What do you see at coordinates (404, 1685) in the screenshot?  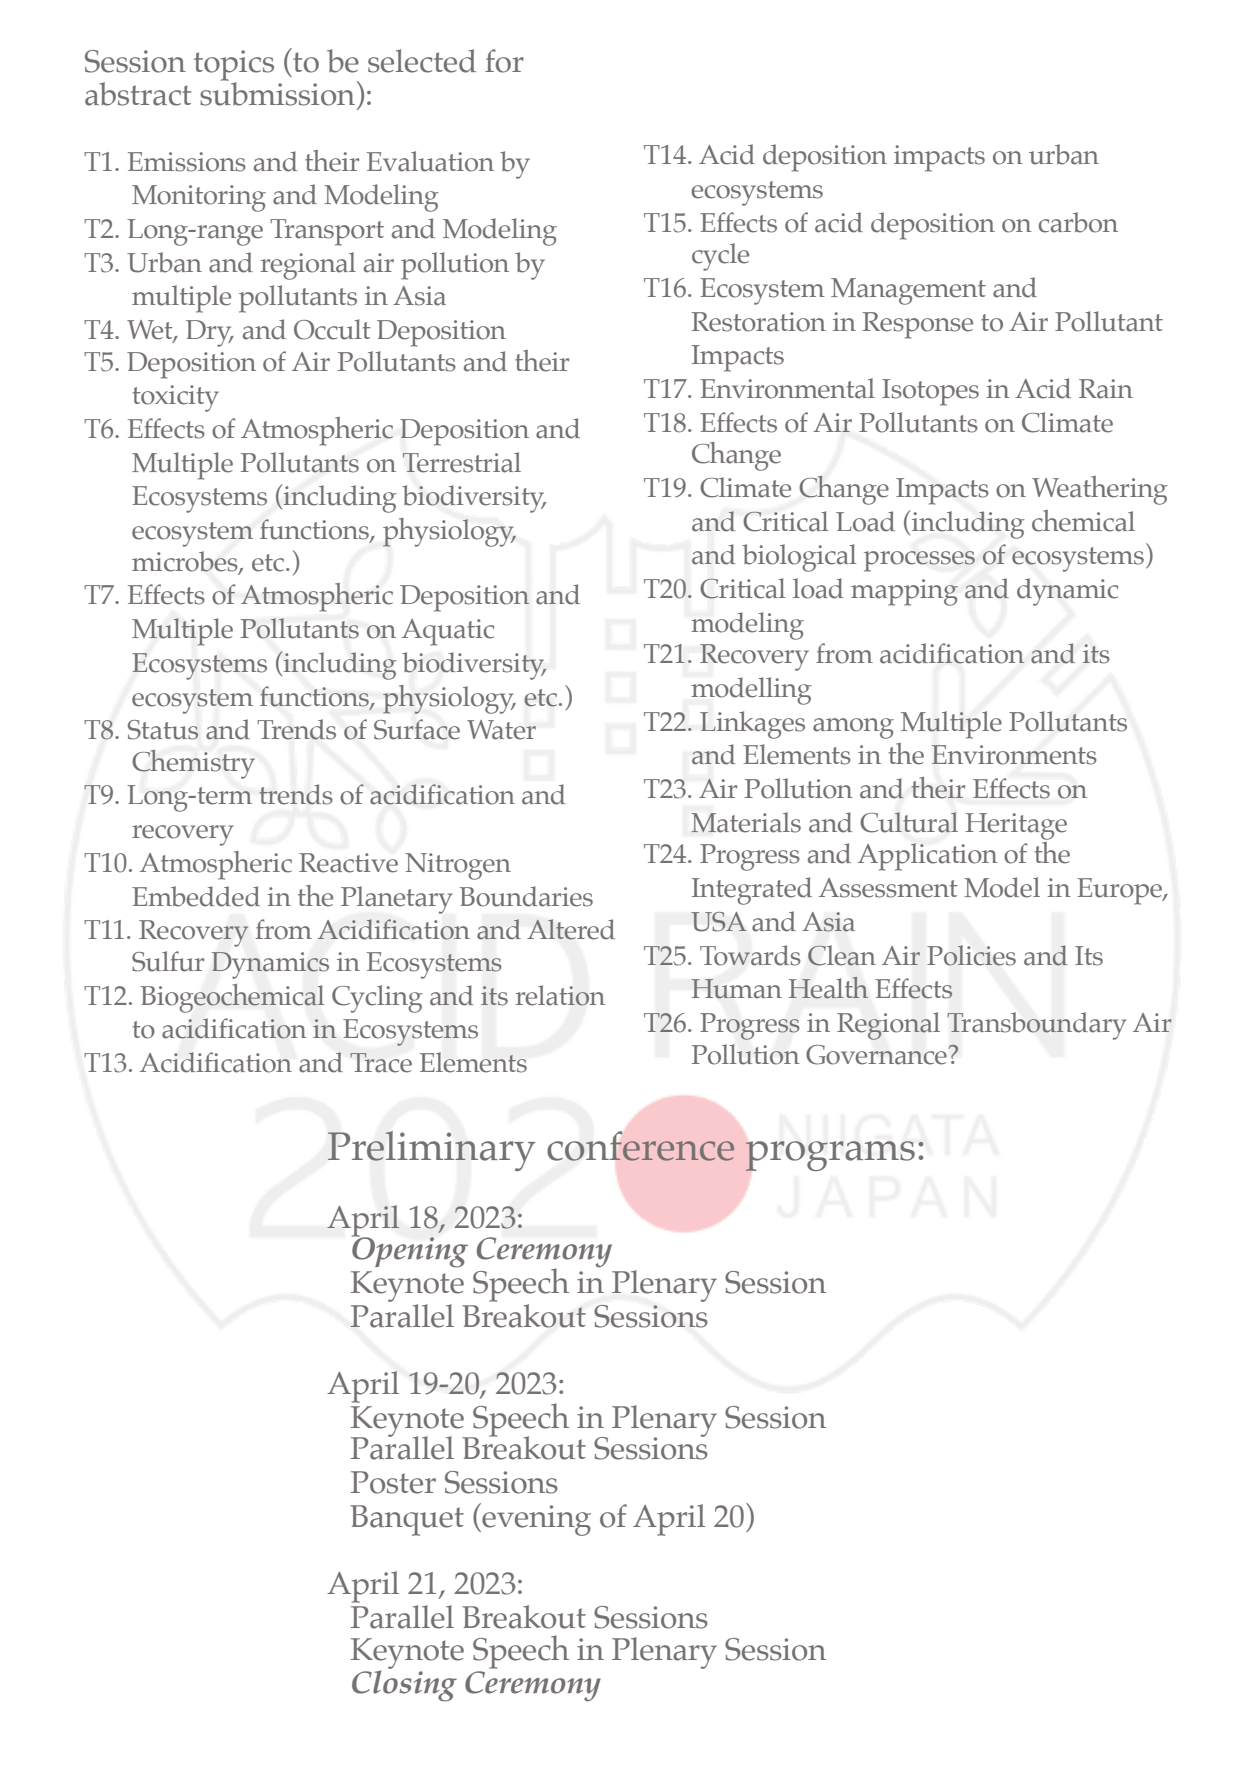 I see `Closing` at bounding box center [404, 1685].
